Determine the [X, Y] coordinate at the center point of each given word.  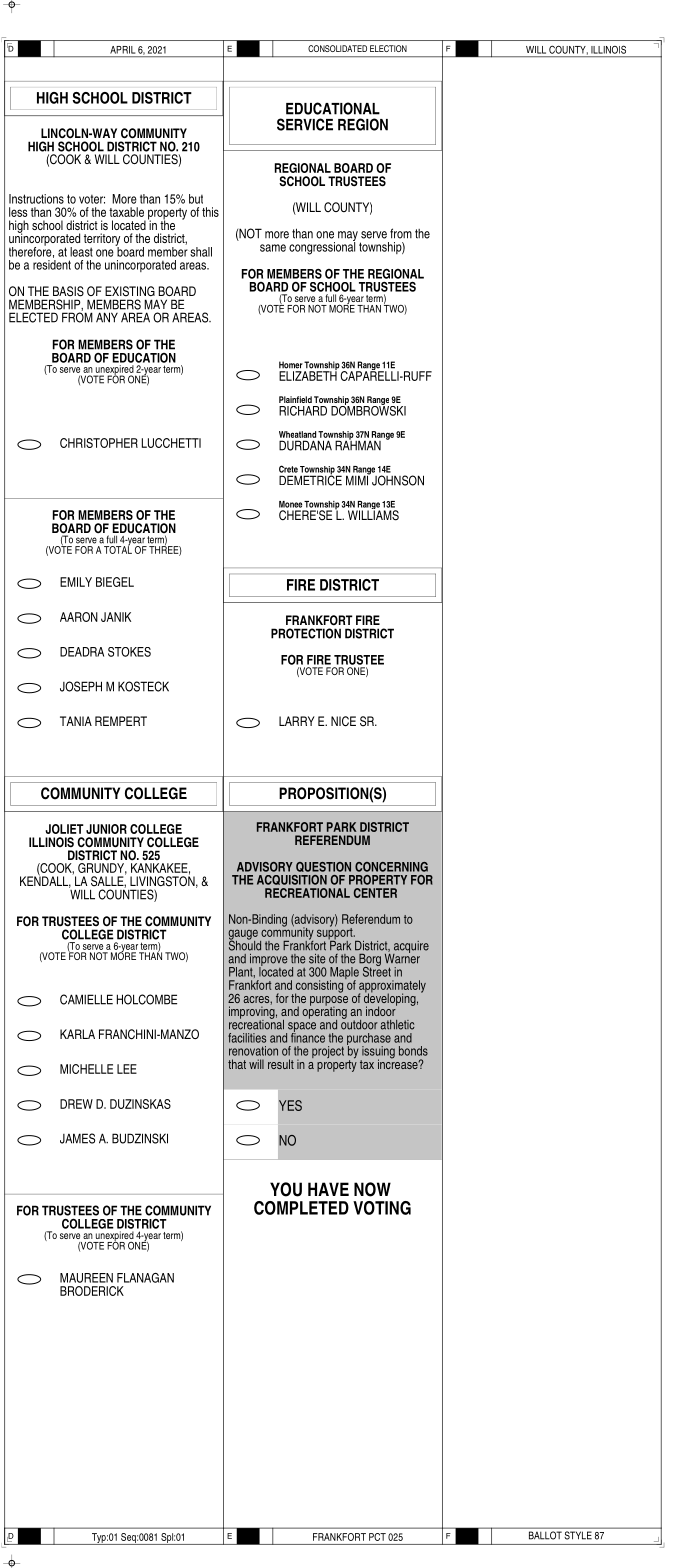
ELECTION [388, 48]
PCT [377, 1537]
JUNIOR [106, 829]
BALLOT [545, 1535]
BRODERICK [92, 1291]
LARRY [297, 721]
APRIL [122, 50]
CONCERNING [391, 867]
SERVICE [305, 124]
